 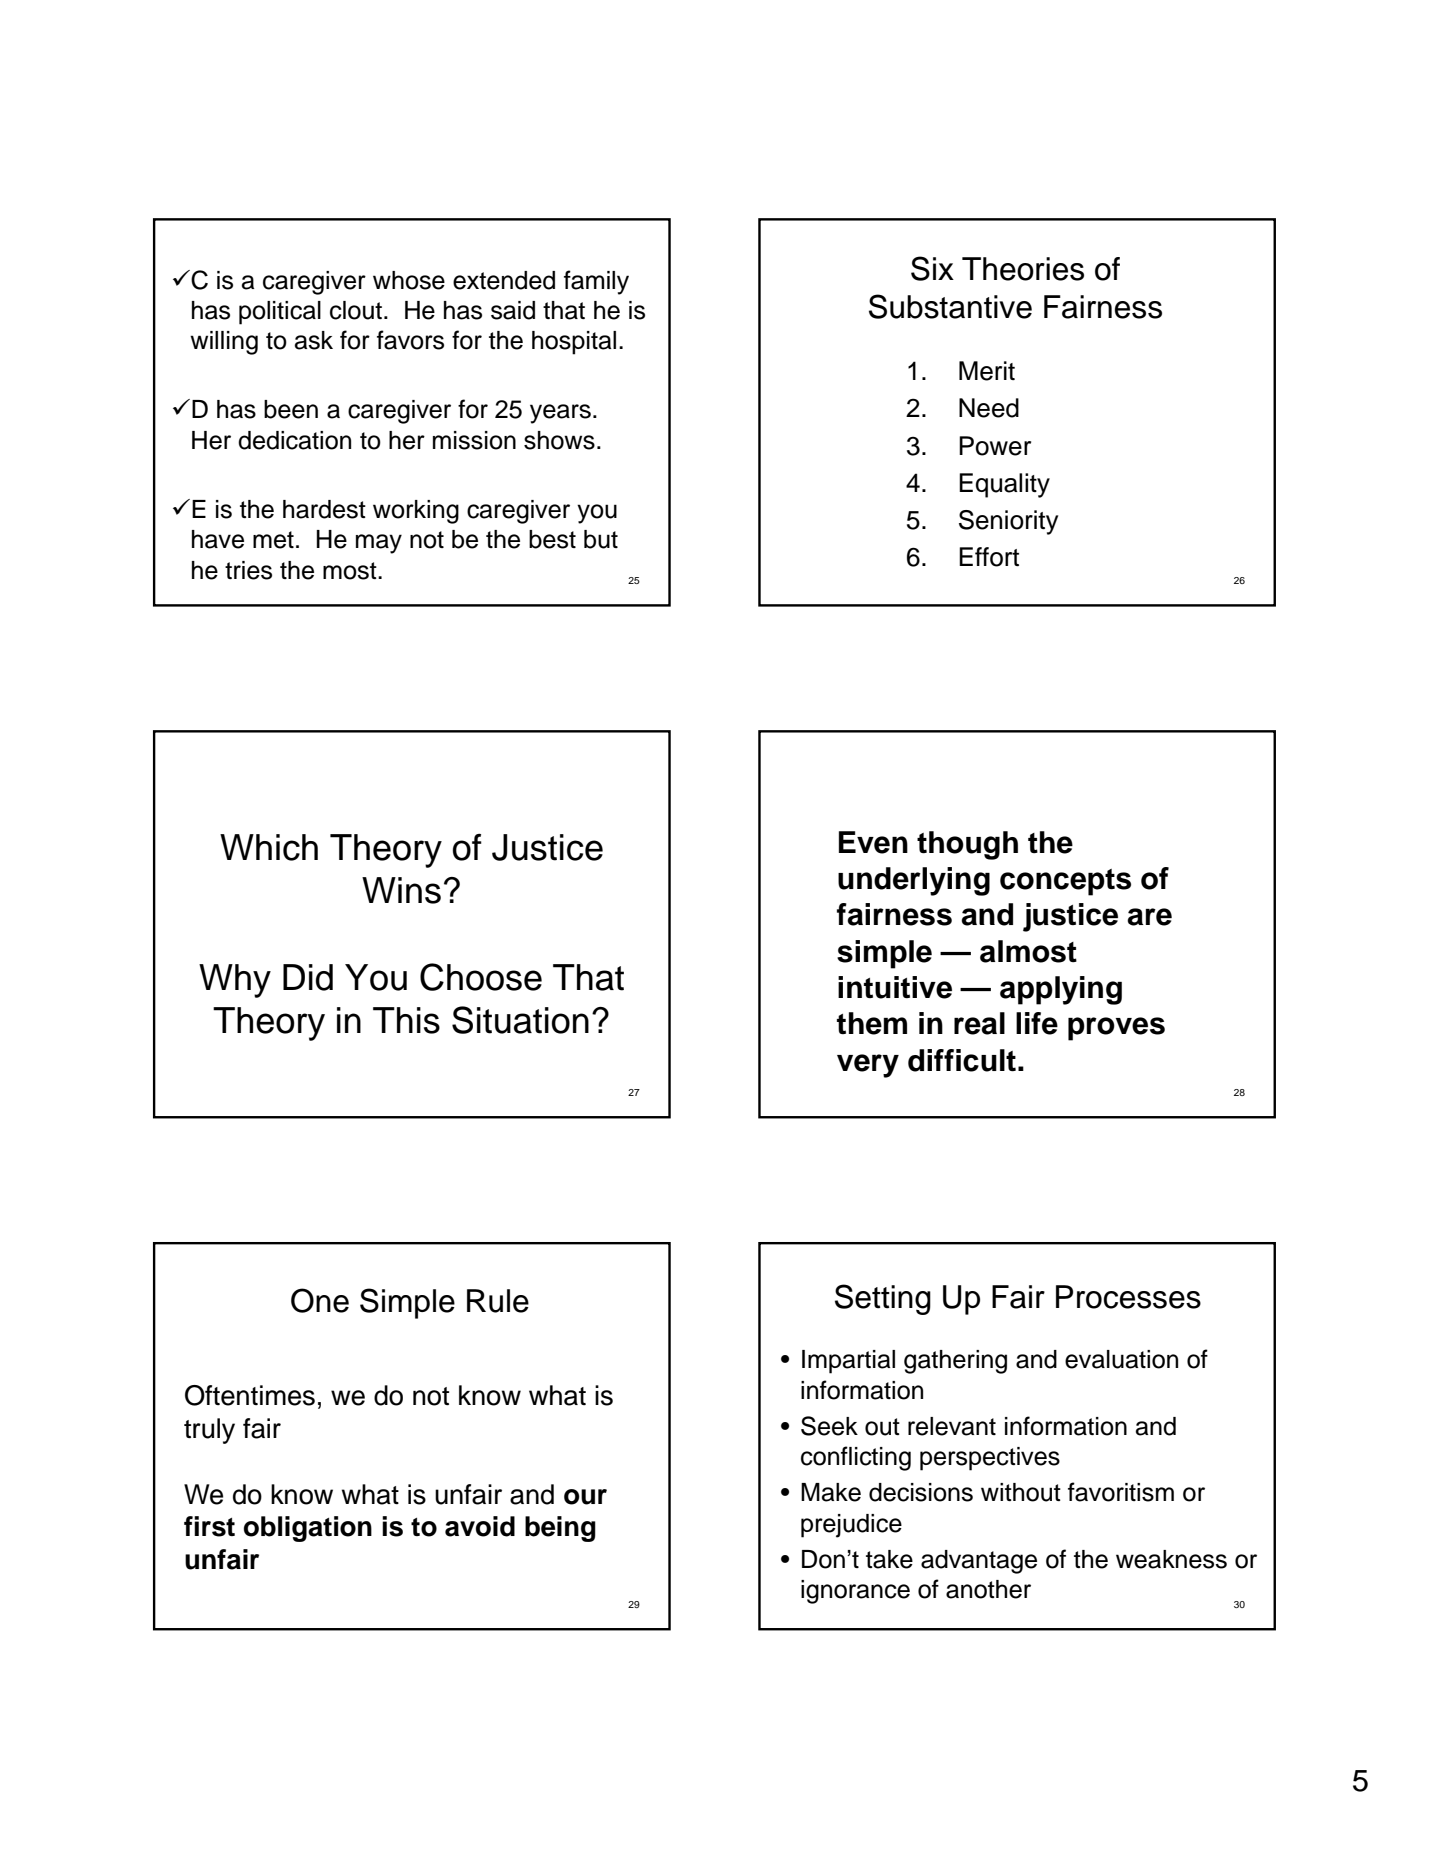 I want to click on Did, so click(x=308, y=977).
